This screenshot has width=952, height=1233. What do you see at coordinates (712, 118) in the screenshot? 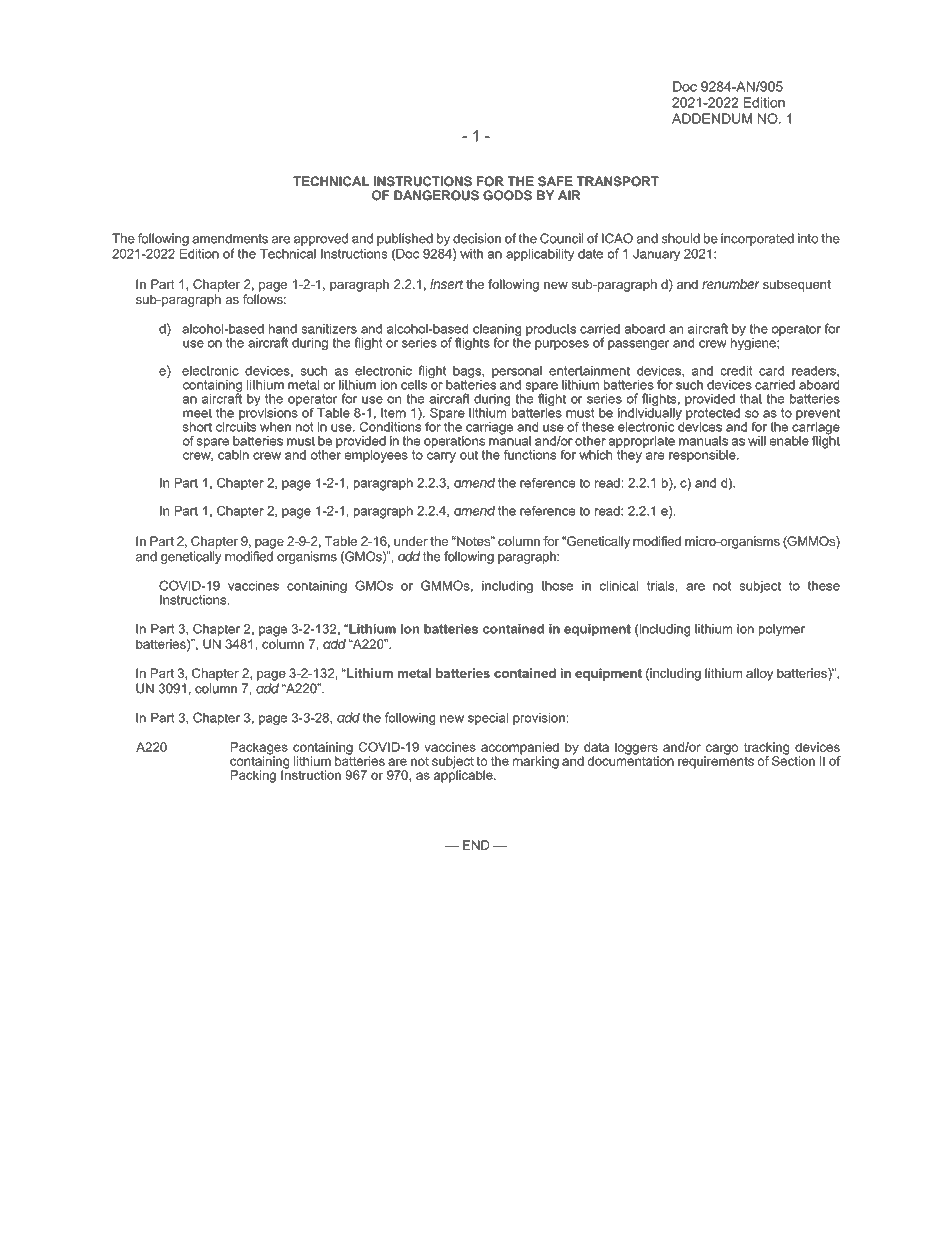
I see `ADDENDUM` at bounding box center [712, 118].
